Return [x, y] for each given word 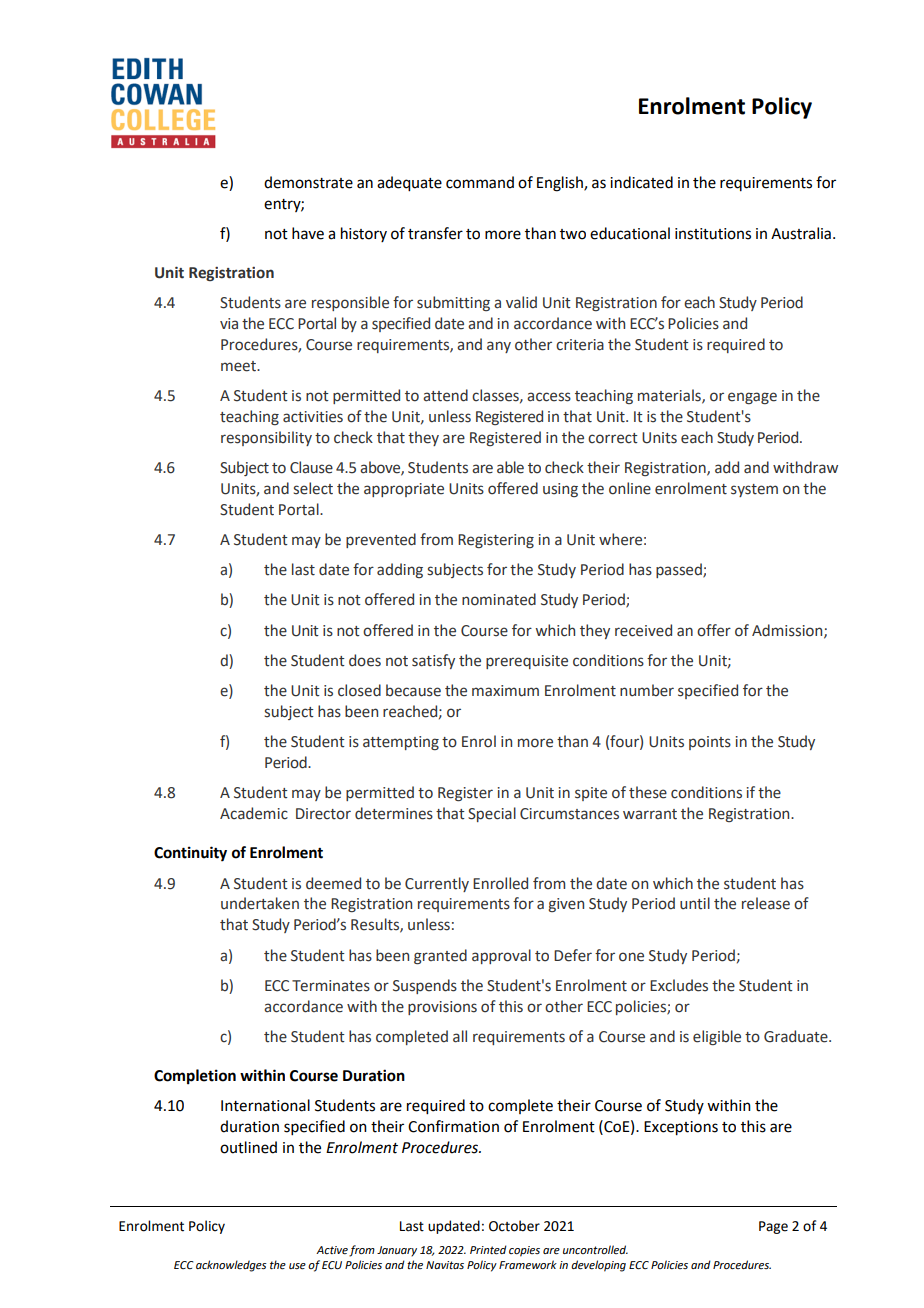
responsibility [266, 438]
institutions [713, 234]
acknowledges [231, 1266]
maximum [505, 691]
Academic [254, 813]
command [480, 182]
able [510, 467]
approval [501, 956]
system [754, 490]
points [710, 743]
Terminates [331, 986]
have [308, 233]
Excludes [679, 985]
